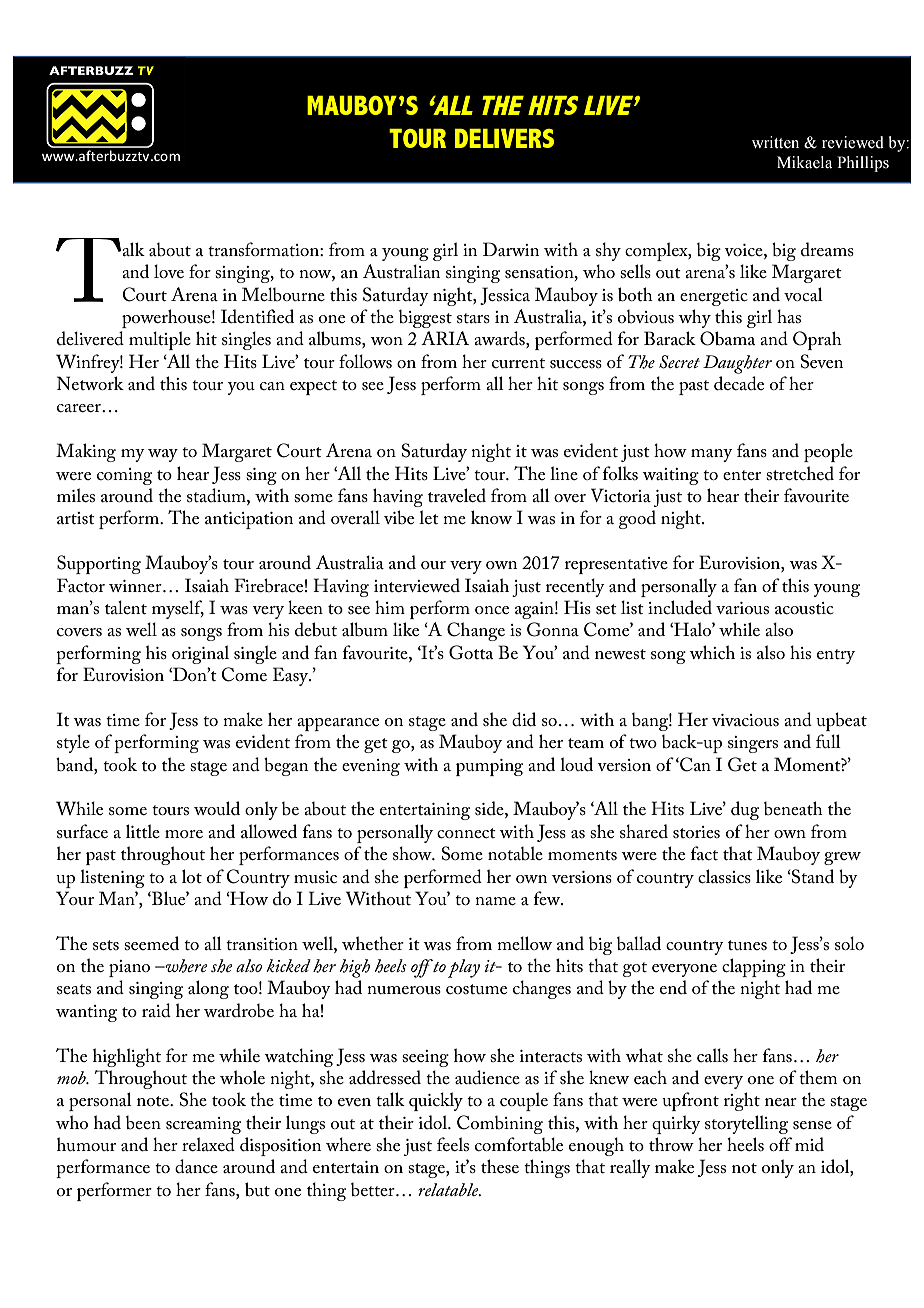 Image resolution: width=924 pixels, height=1308 pixels. Describe the element at coordinates (495, 901) in the screenshot. I see `name` at that location.
